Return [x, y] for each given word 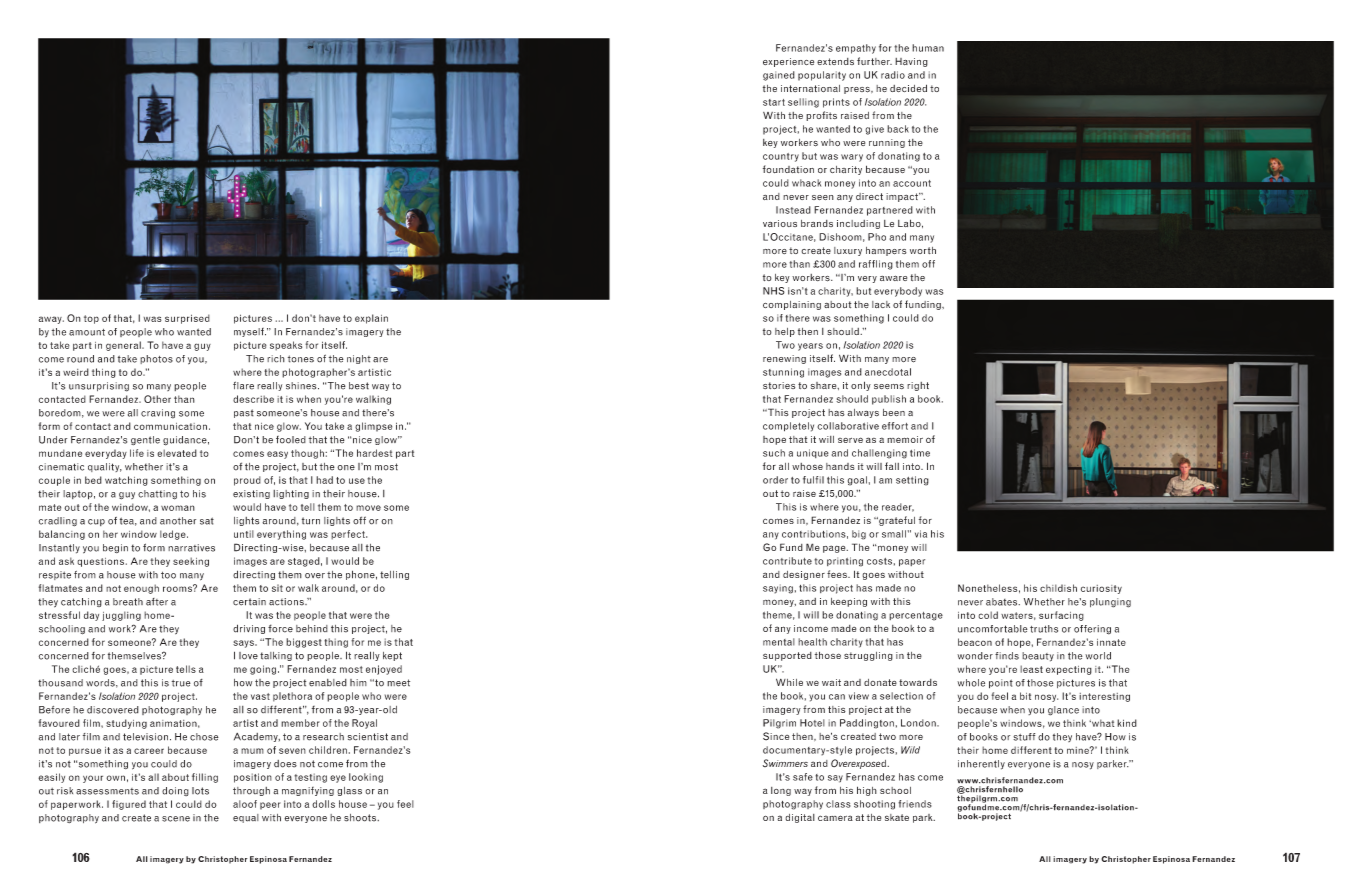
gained [779, 76]
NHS [774, 291]
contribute [787, 561]
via [921, 534]
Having [911, 62]
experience [788, 62]
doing [175, 791]
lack [881, 304]
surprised [187, 319]
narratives [191, 548]
